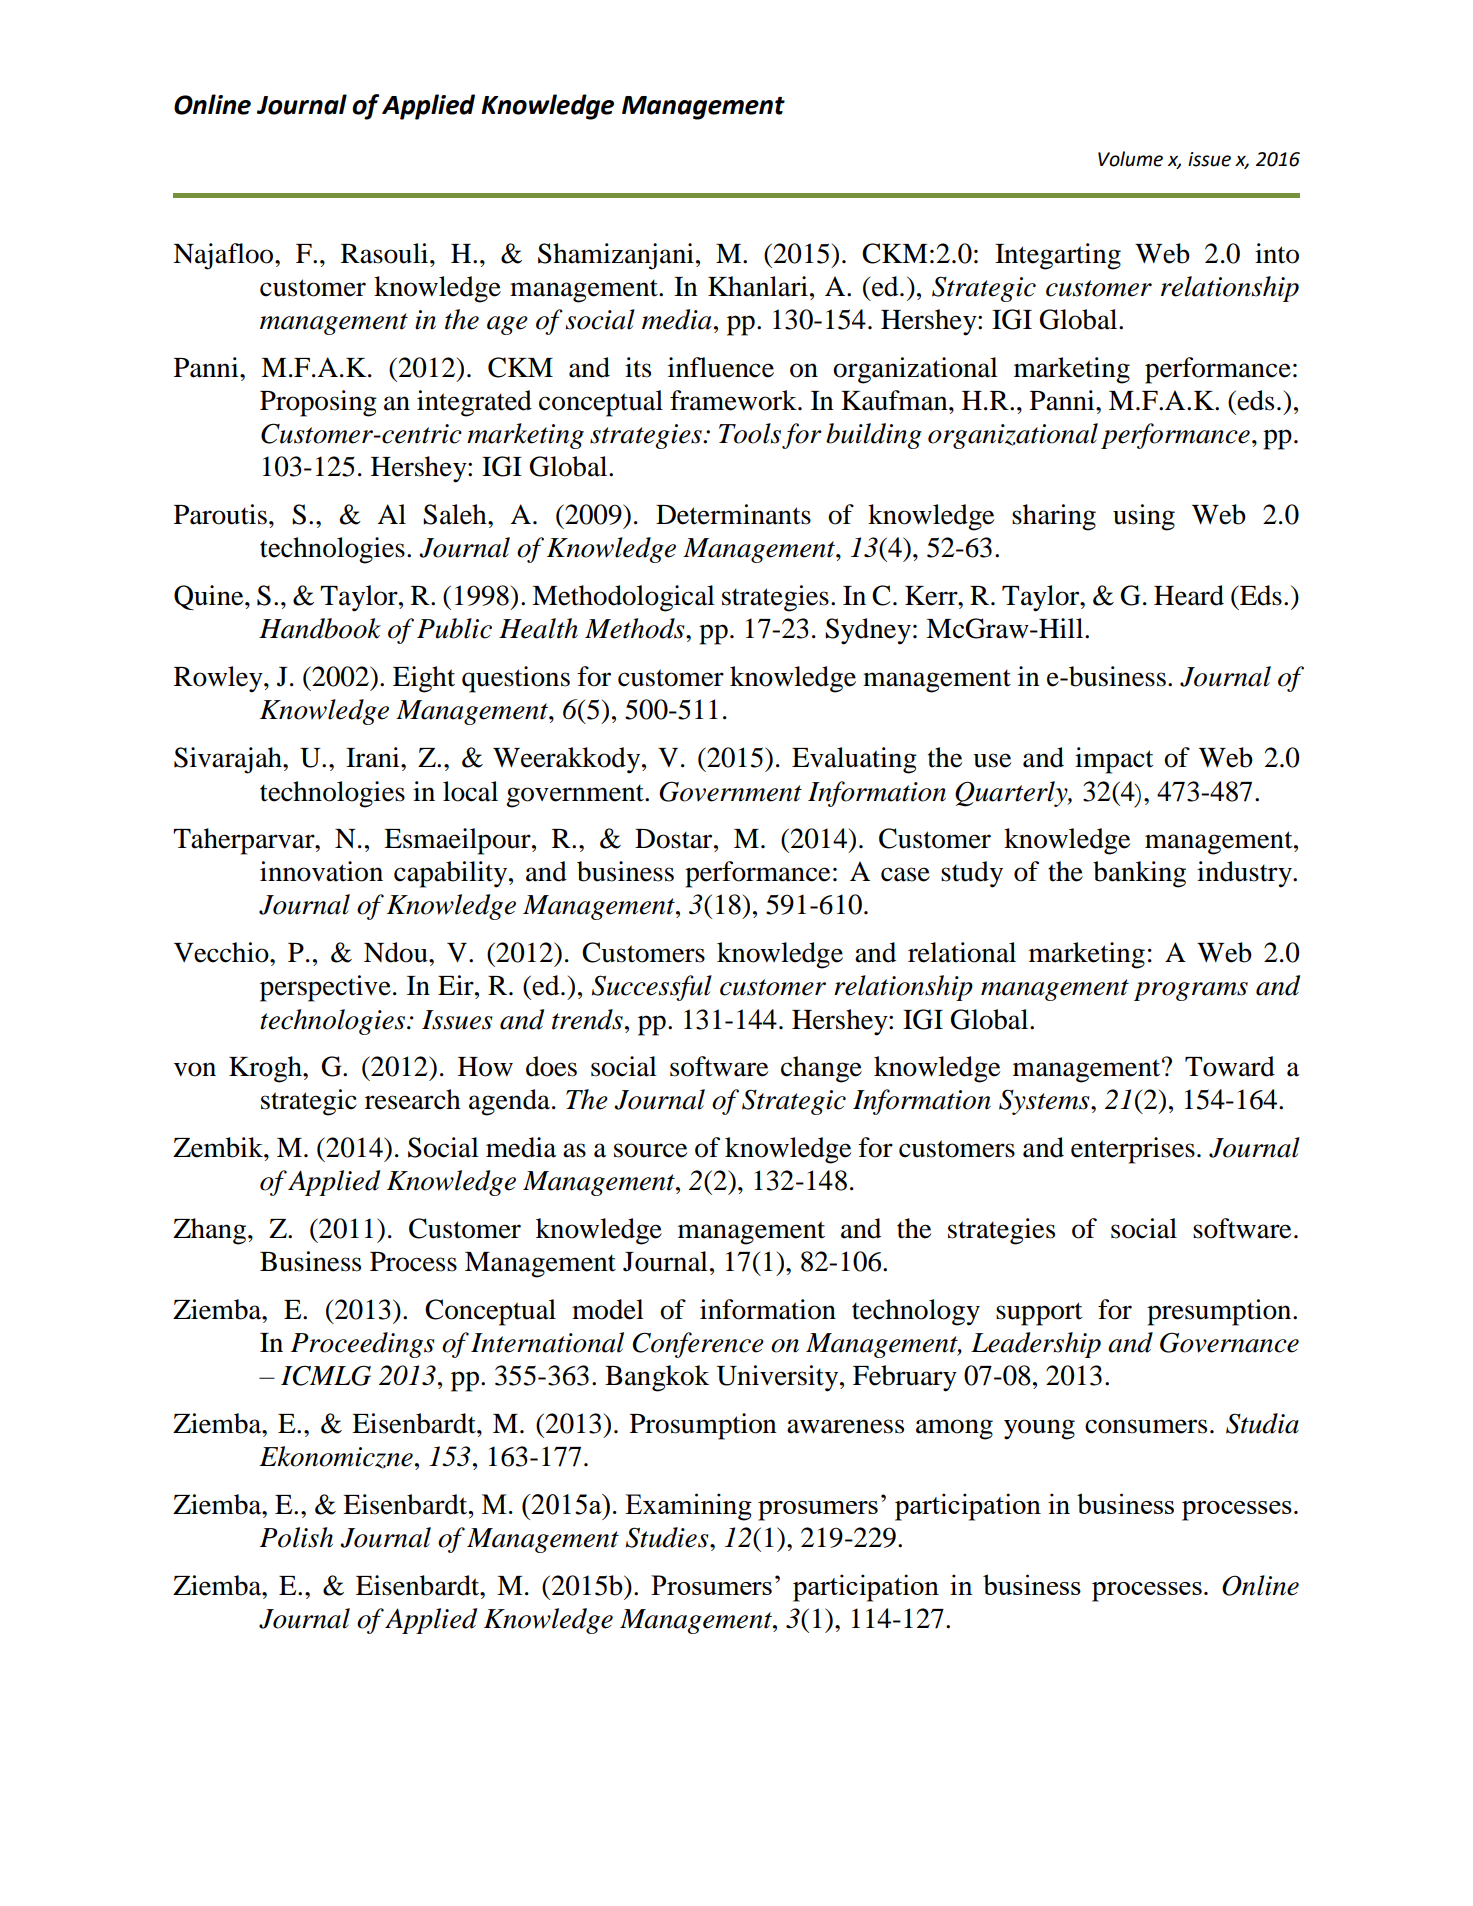 The height and width of the document is (1906, 1473). What do you see at coordinates (1139, 874) in the document?
I see `banking` at bounding box center [1139, 874].
